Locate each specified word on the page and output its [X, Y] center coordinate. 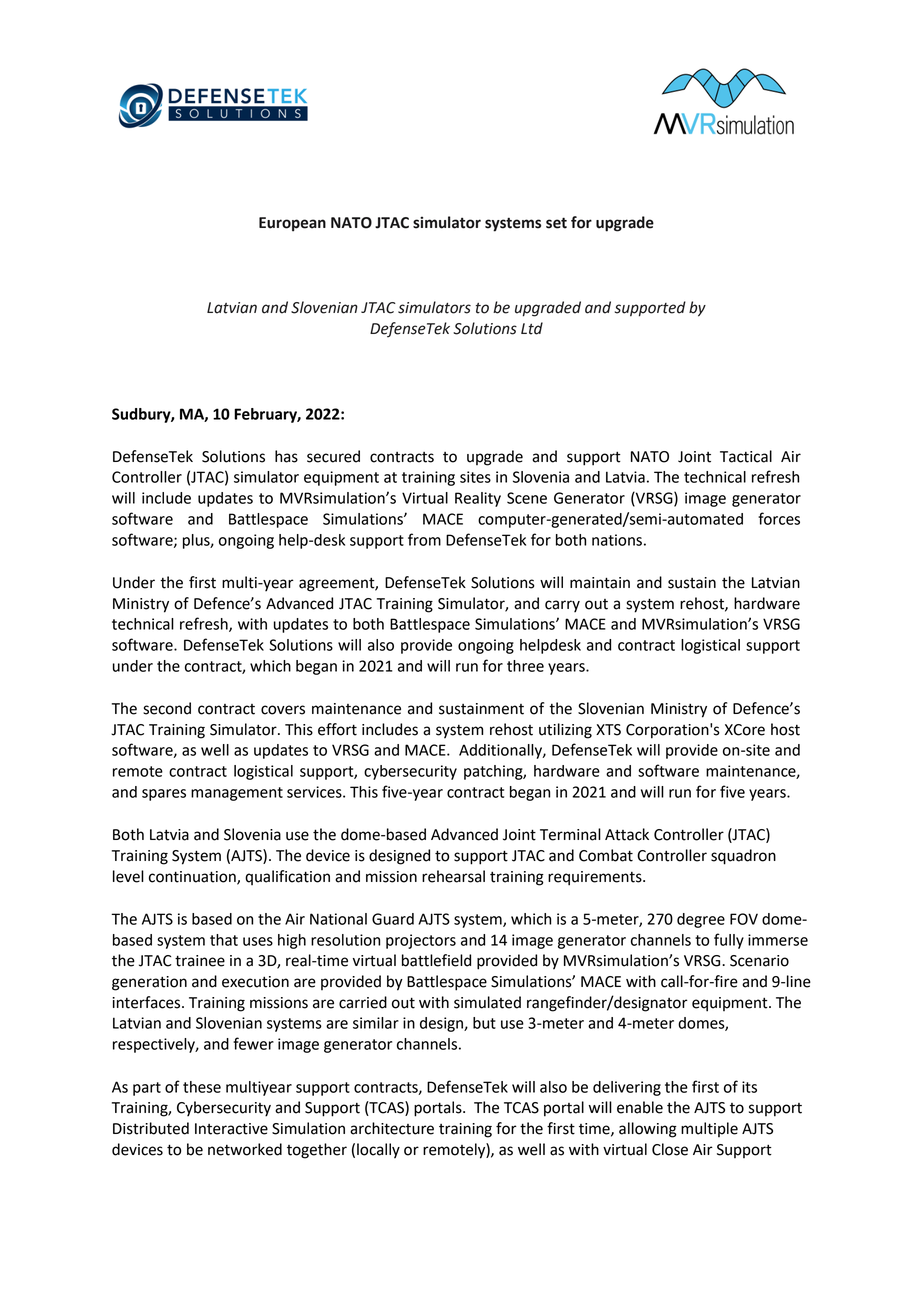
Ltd [532, 328]
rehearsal [453, 876]
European [292, 224]
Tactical [746, 456]
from [424, 539]
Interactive [231, 1129]
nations [617, 540]
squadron [743, 857]
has [286, 456]
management [237, 794]
